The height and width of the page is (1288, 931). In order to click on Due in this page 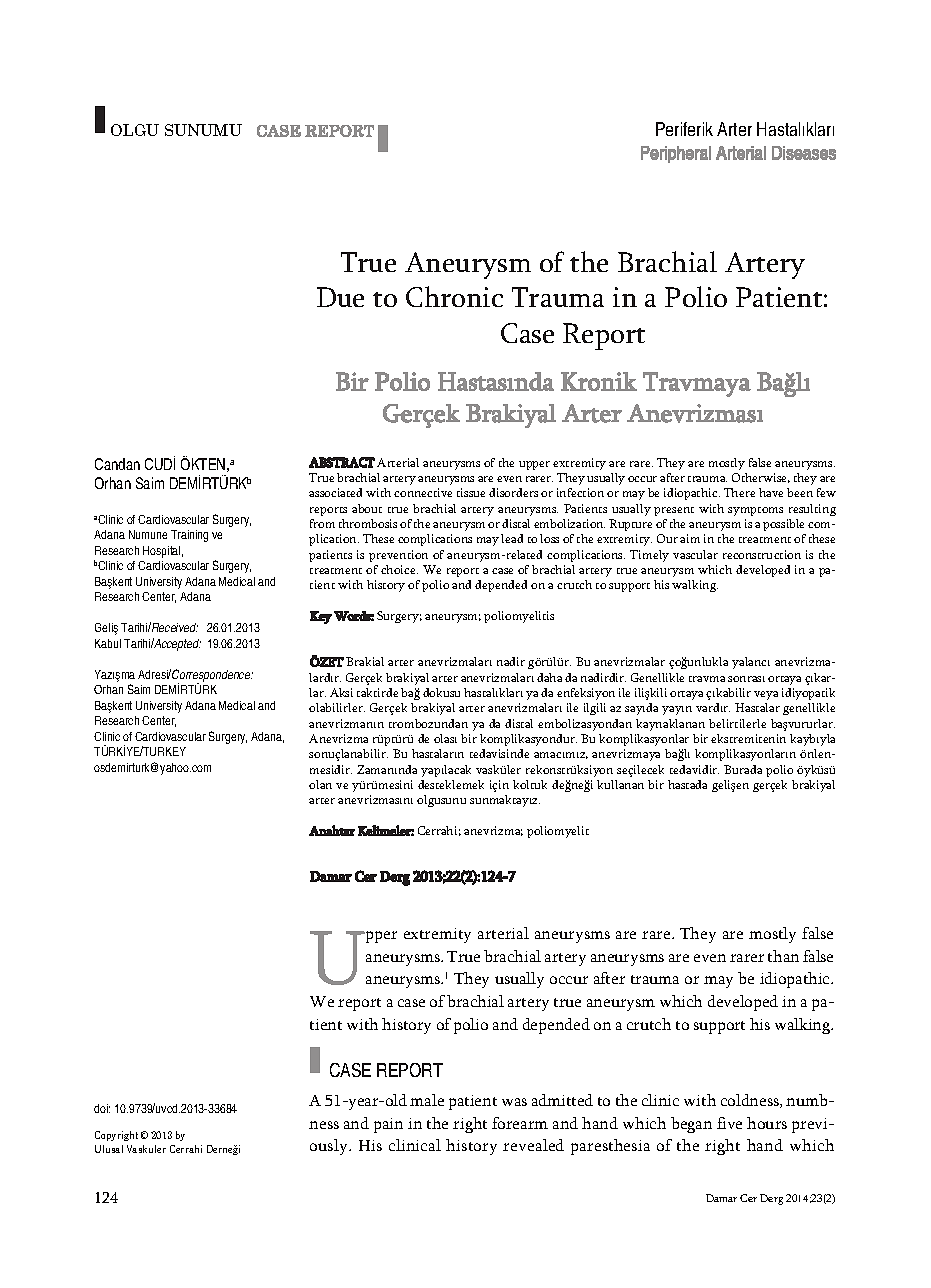, I will do `click(340, 297)`.
